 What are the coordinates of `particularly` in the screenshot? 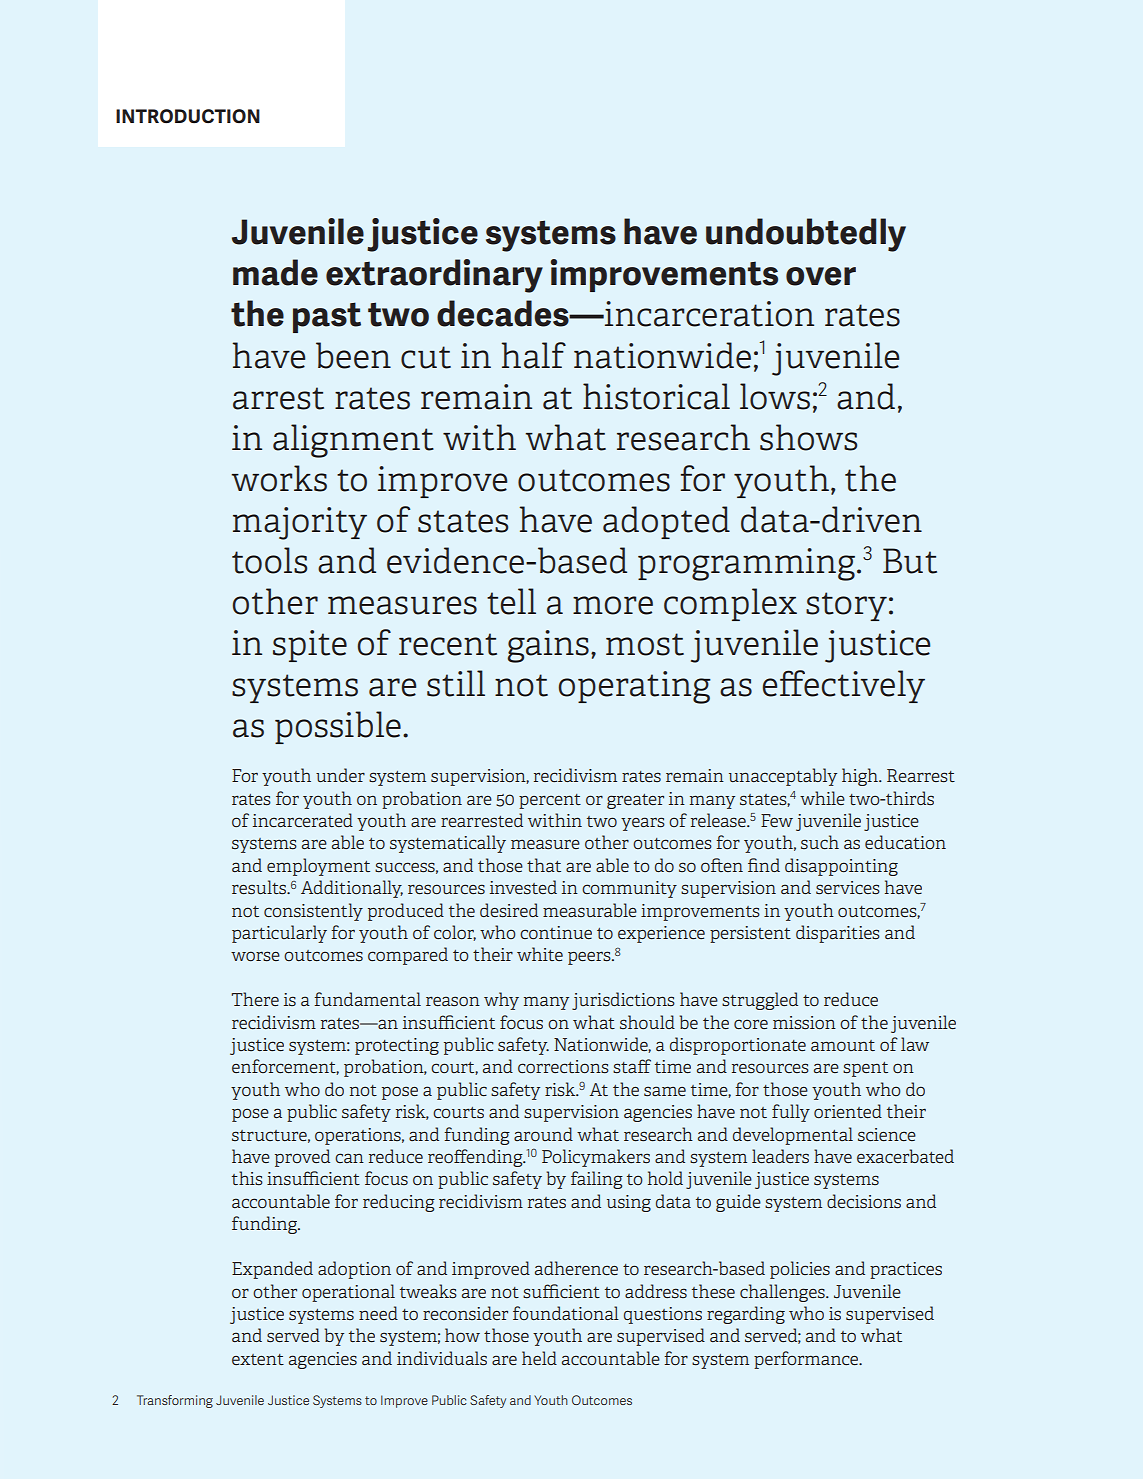 It's located at (279, 934).
